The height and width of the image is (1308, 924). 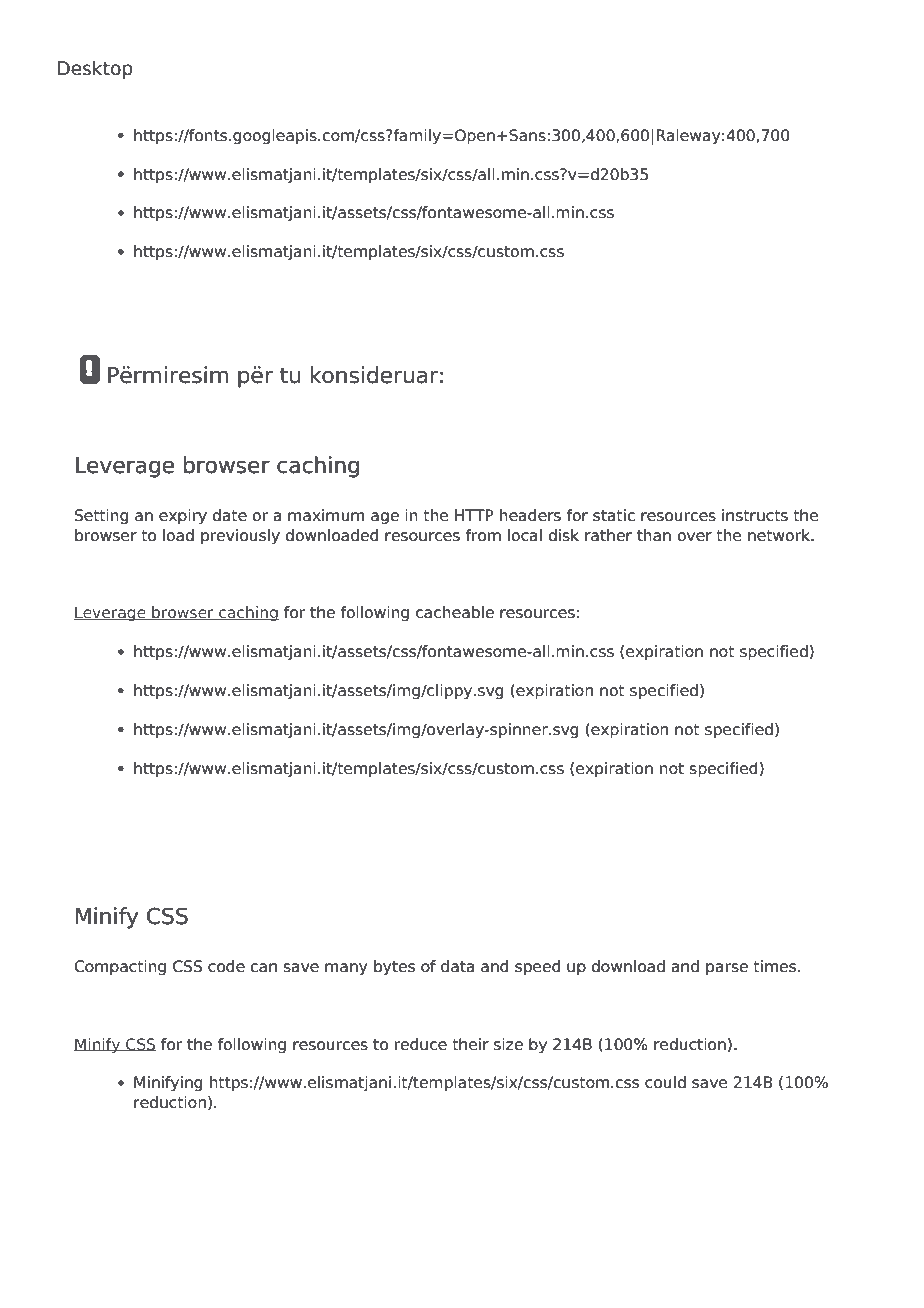 I want to click on expiry, so click(x=183, y=516).
